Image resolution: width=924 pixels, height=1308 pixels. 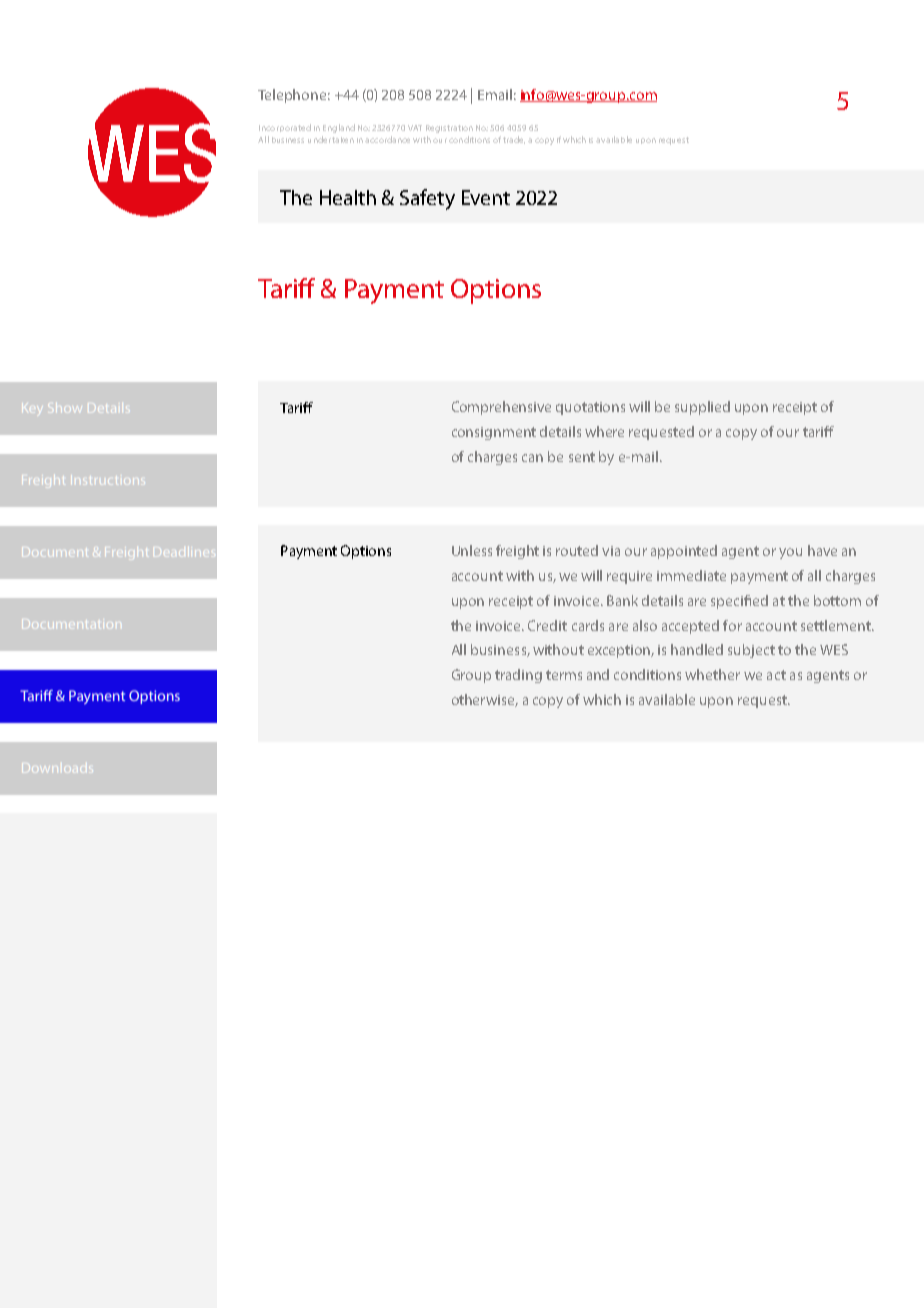 I want to click on where, so click(x=604, y=431).
